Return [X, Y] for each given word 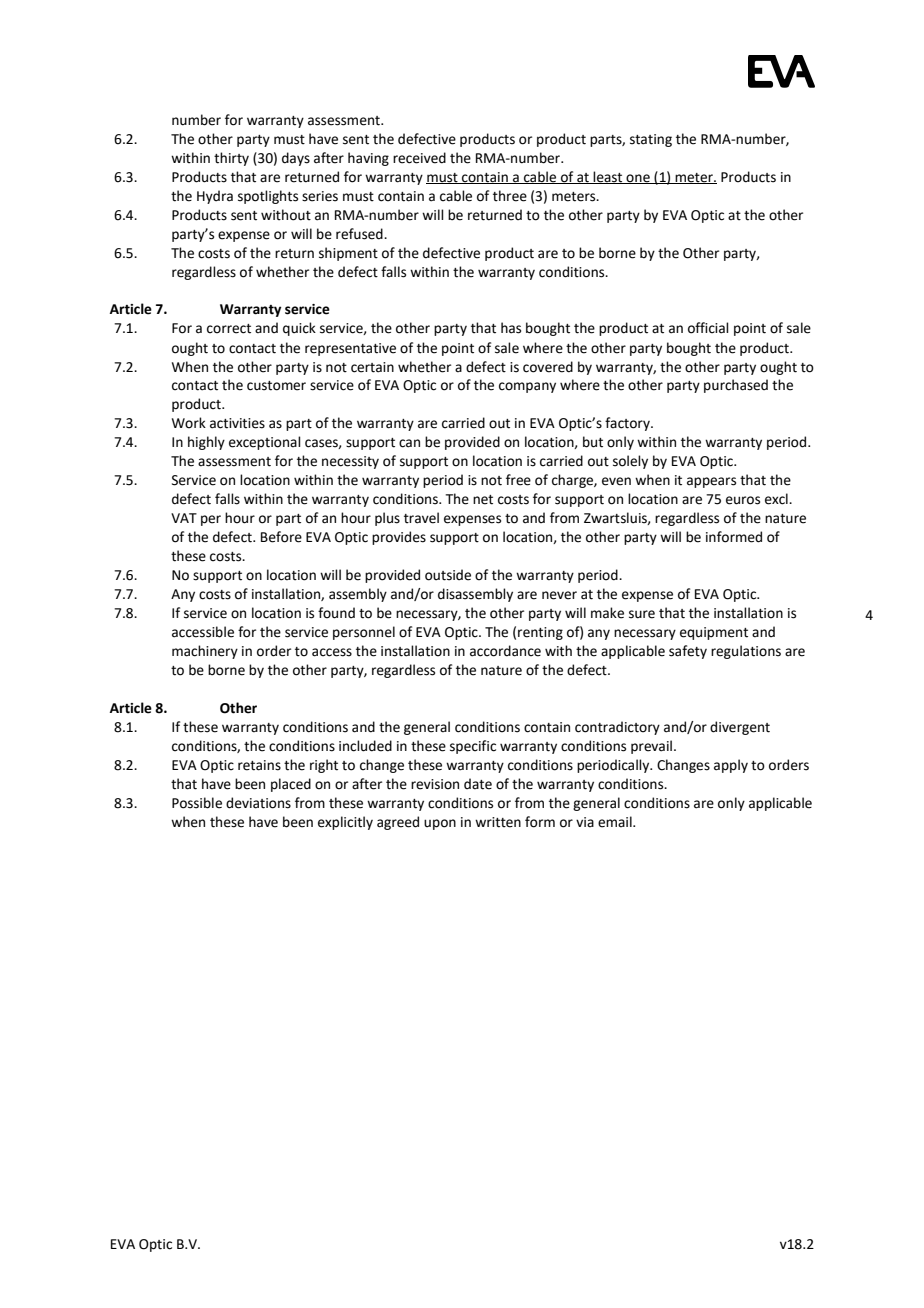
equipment [714, 633]
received [419, 158]
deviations [258, 803]
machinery [205, 652]
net [483, 500]
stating [651, 140]
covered [548, 367]
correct [229, 329]
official [708, 328]
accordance [505, 651]
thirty [231, 159]
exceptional [265, 443]
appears [711, 482]
